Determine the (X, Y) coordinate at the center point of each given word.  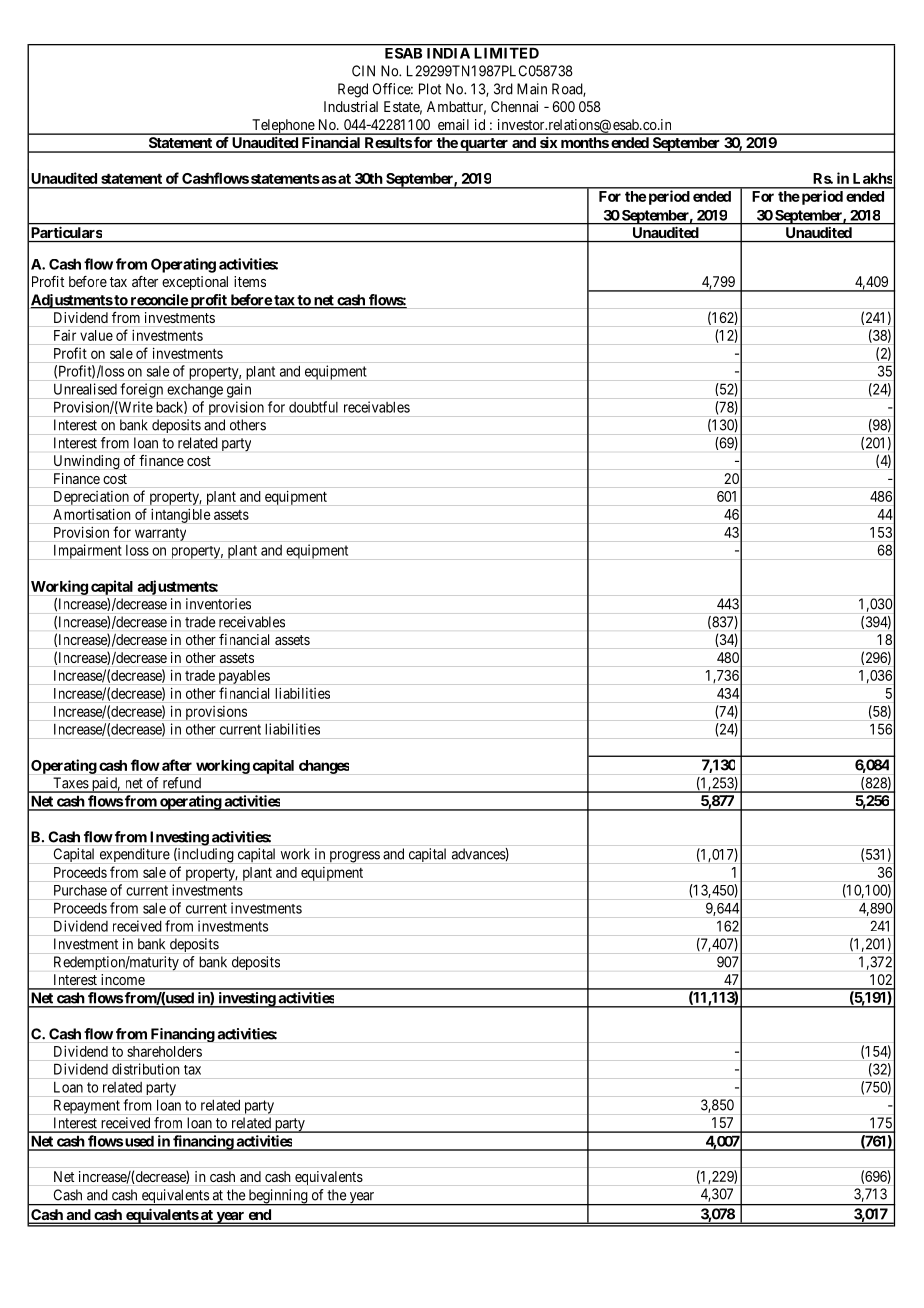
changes (324, 767)
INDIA (448, 53)
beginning (278, 1197)
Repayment (87, 1106)
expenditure (135, 855)
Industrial (351, 106)
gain (239, 390)
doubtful (313, 407)
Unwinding (87, 462)
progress (355, 857)
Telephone (283, 127)
